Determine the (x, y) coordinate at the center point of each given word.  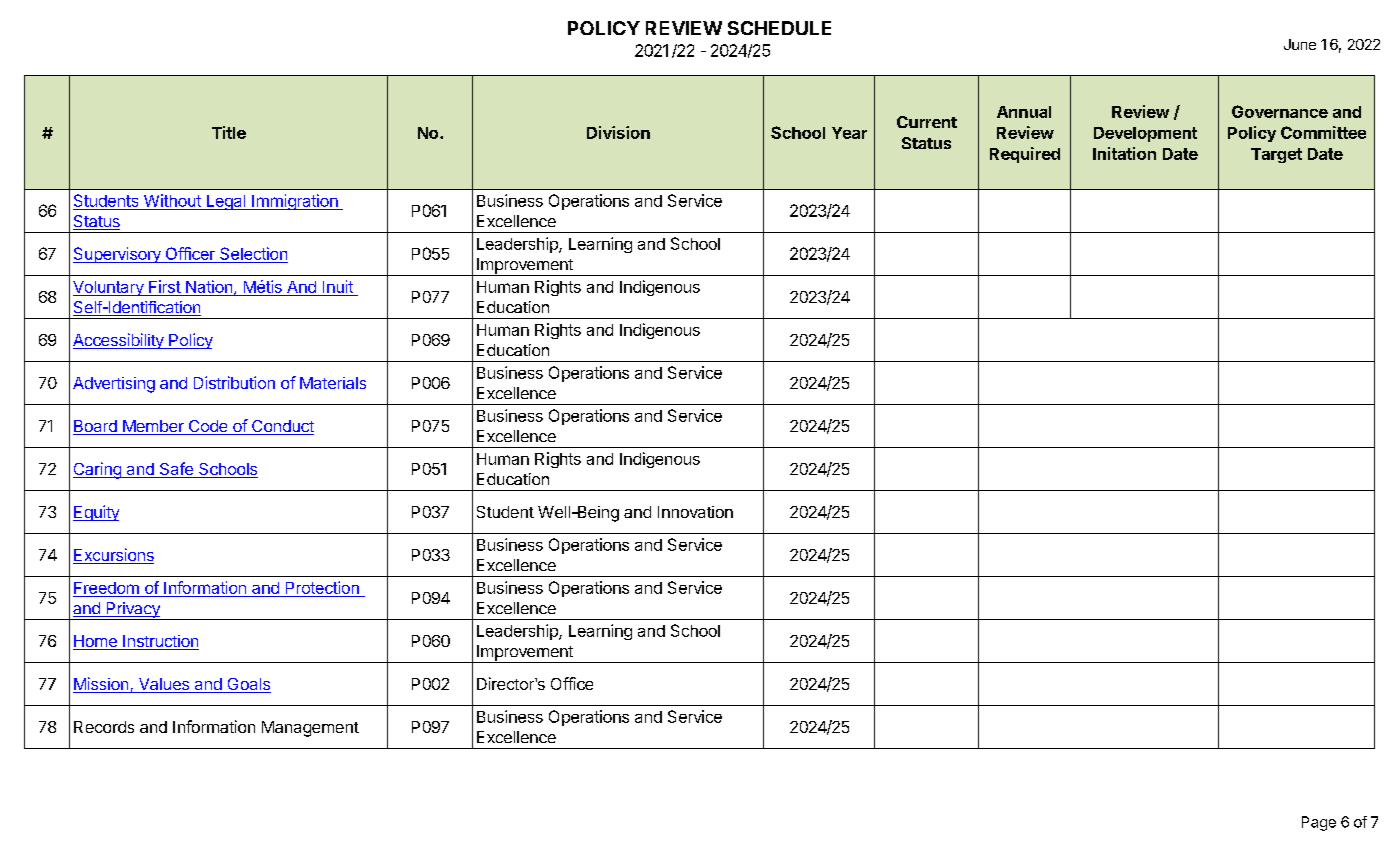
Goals (248, 685)
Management (310, 729)
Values (163, 685)
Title (229, 132)
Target (1276, 155)
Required (1025, 155)
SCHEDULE (779, 28)
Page (1319, 823)
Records (104, 727)
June (1300, 44)
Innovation (695, 512)
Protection (322, 589)
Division (618, 132)
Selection (253, 255)
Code (208, 427)
